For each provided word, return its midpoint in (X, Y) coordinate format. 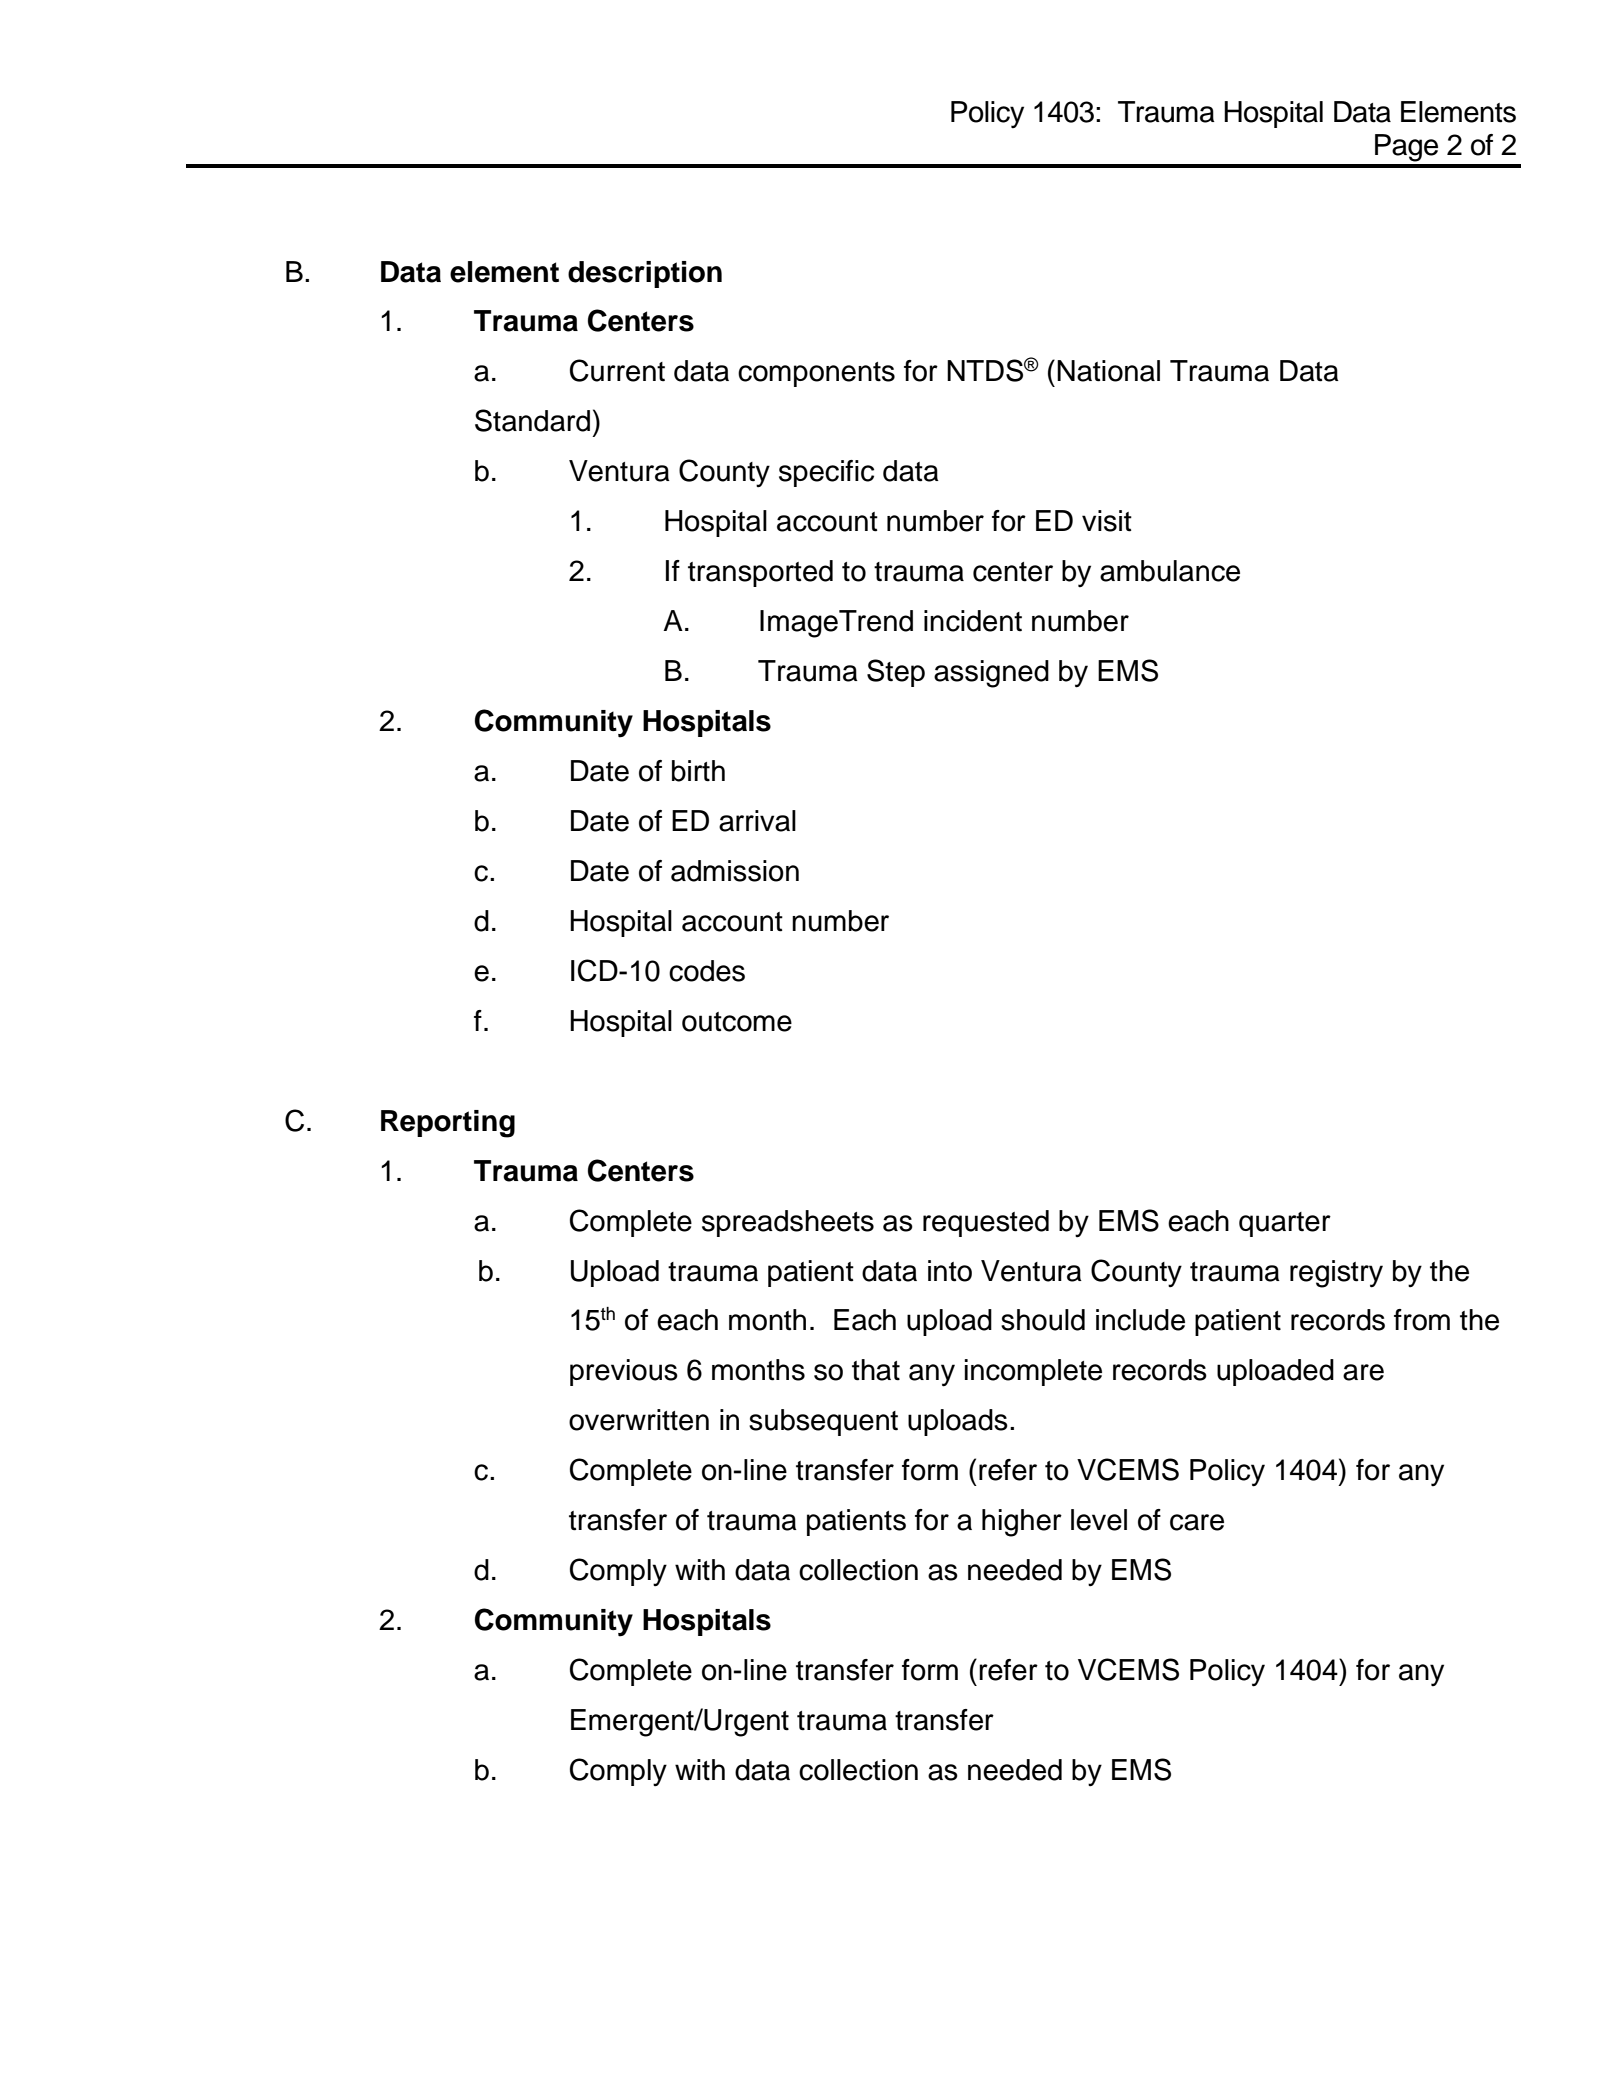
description (645, 274)
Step (896, 673)
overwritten (639, 1420)
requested (986, 1223)
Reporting (448, 1124)
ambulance (1170, 571)
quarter (1285, 1224)
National (1108, 371)
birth (698, 771)
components (816, 374)
